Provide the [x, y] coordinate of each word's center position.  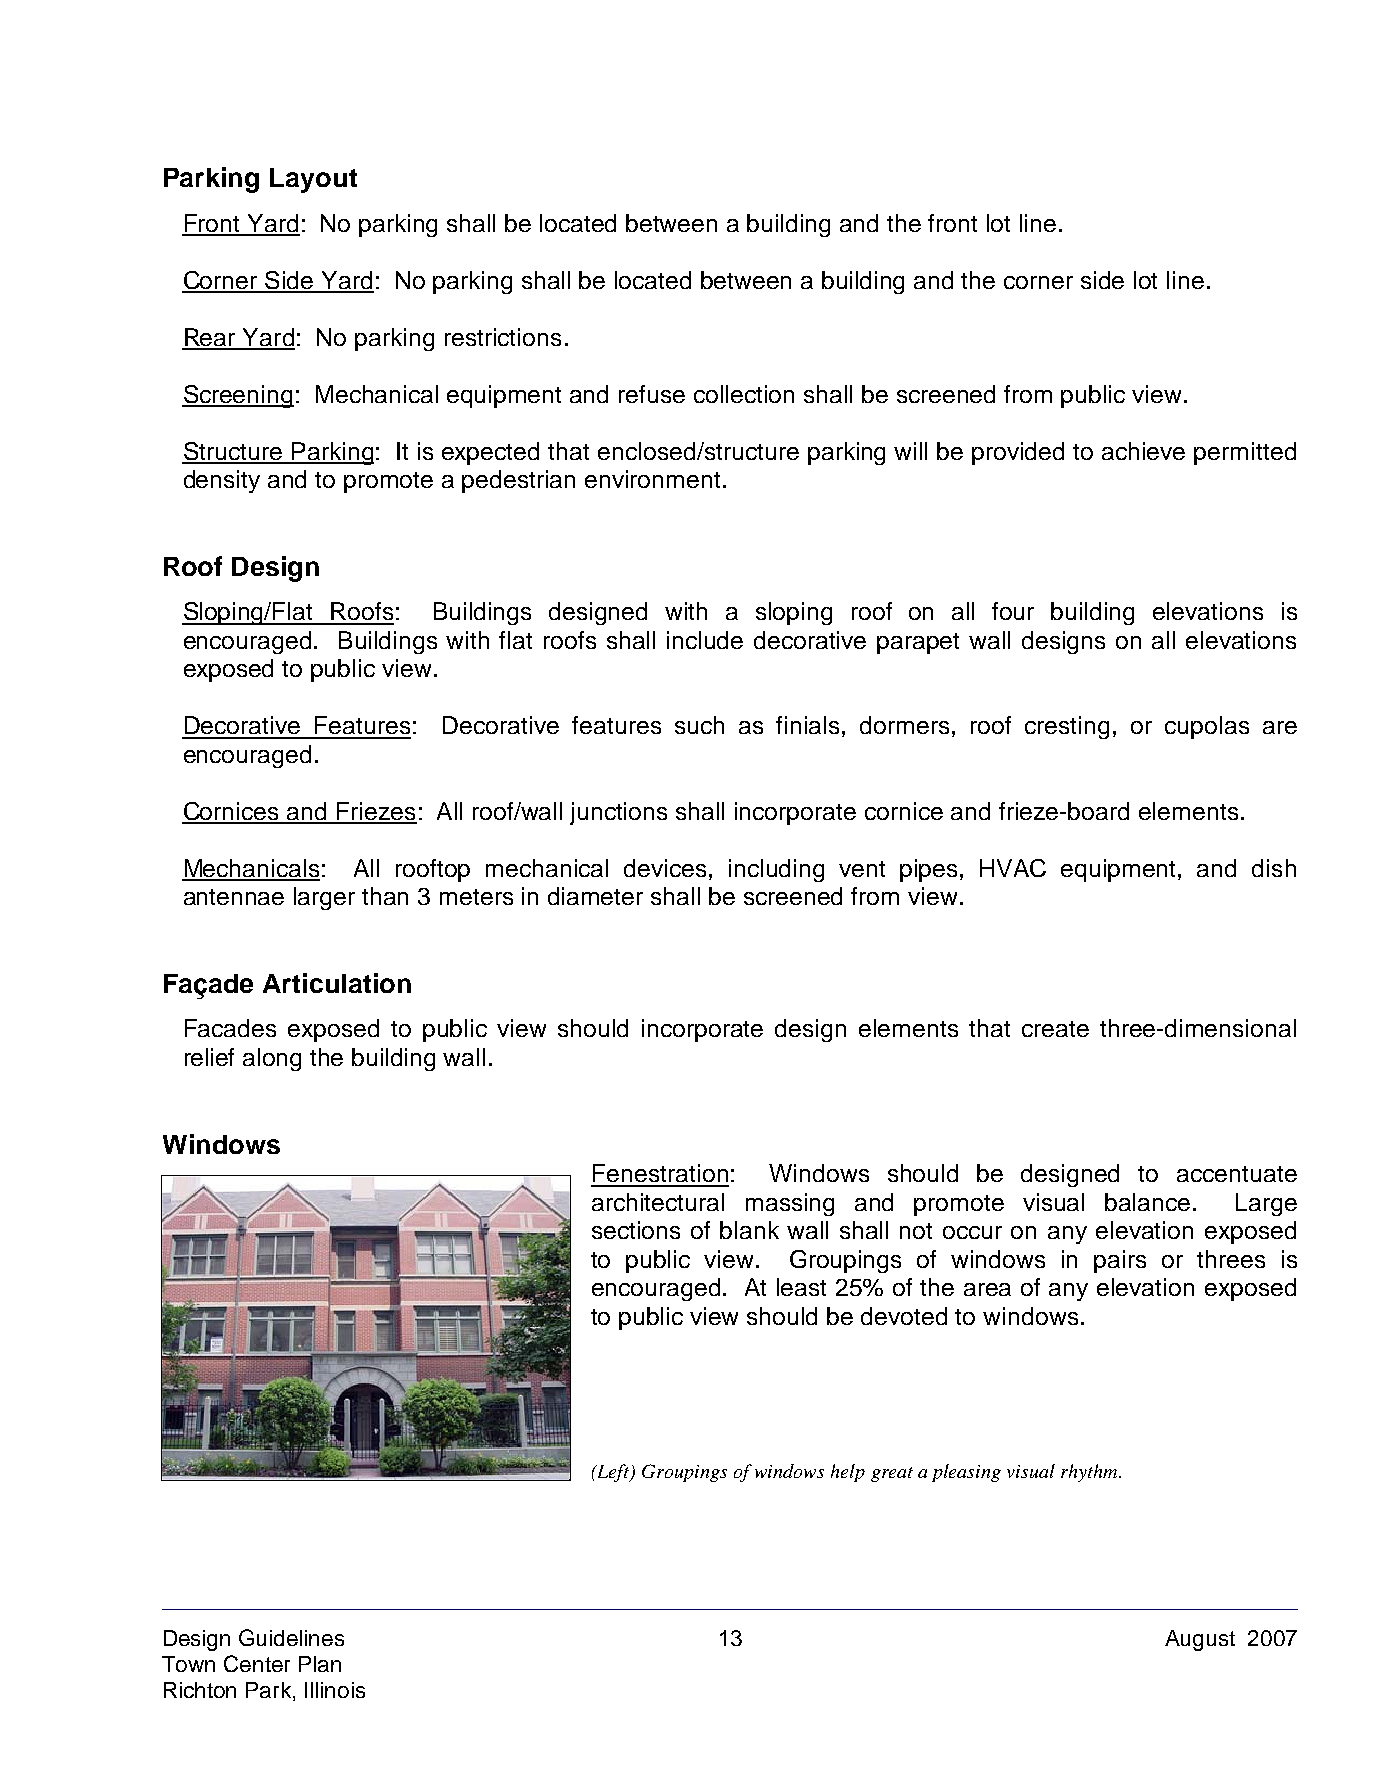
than [385, 896]
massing [790, 1204]
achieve [1143, 451]
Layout [313, 180]
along [272, 1059]
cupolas [1207, 727]
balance [1147, 1202]
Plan [320, 1664]
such [699, 725]
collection [744, 394]
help [848, 1473]
